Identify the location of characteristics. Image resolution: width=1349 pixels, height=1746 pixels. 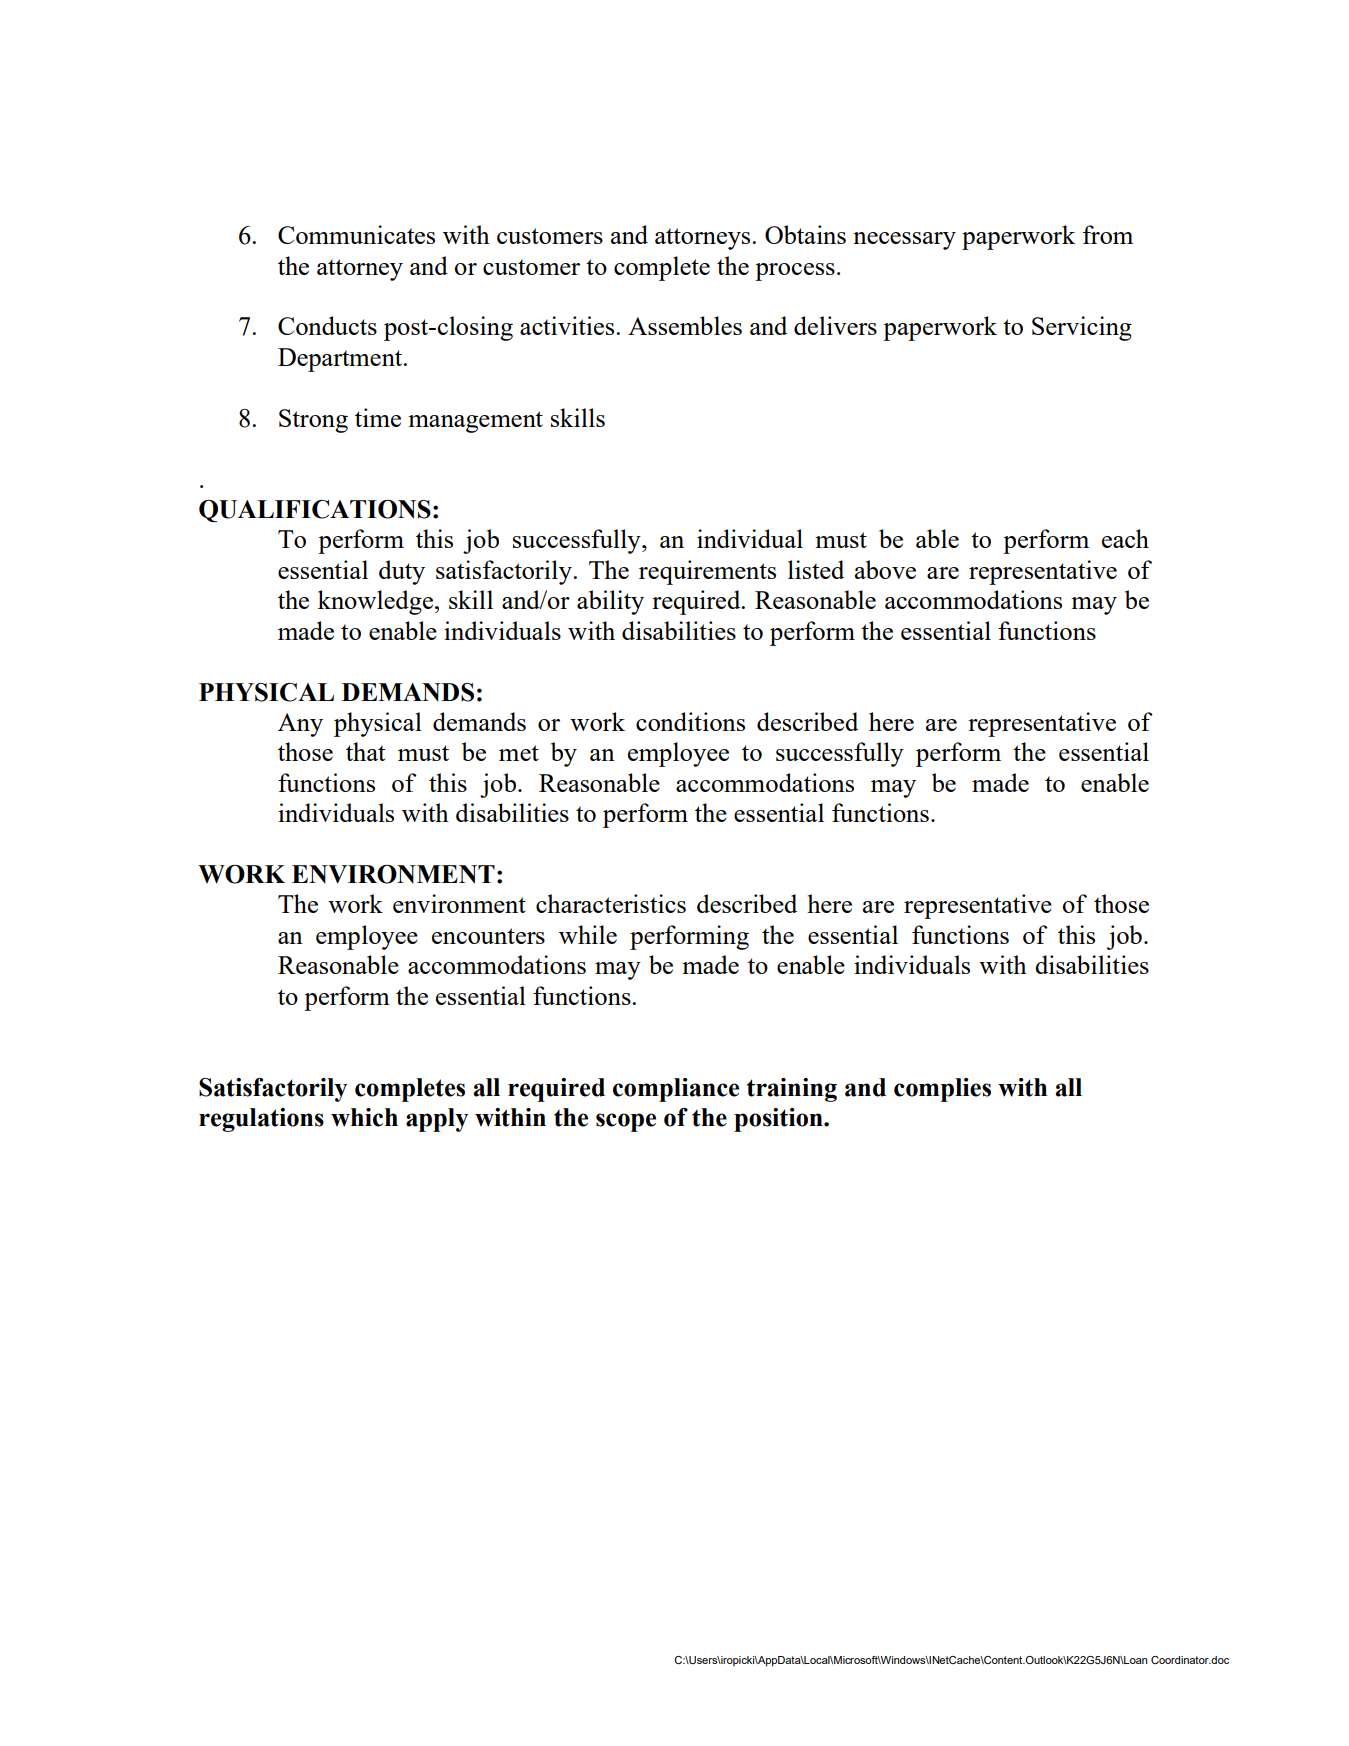
(611, 903).
